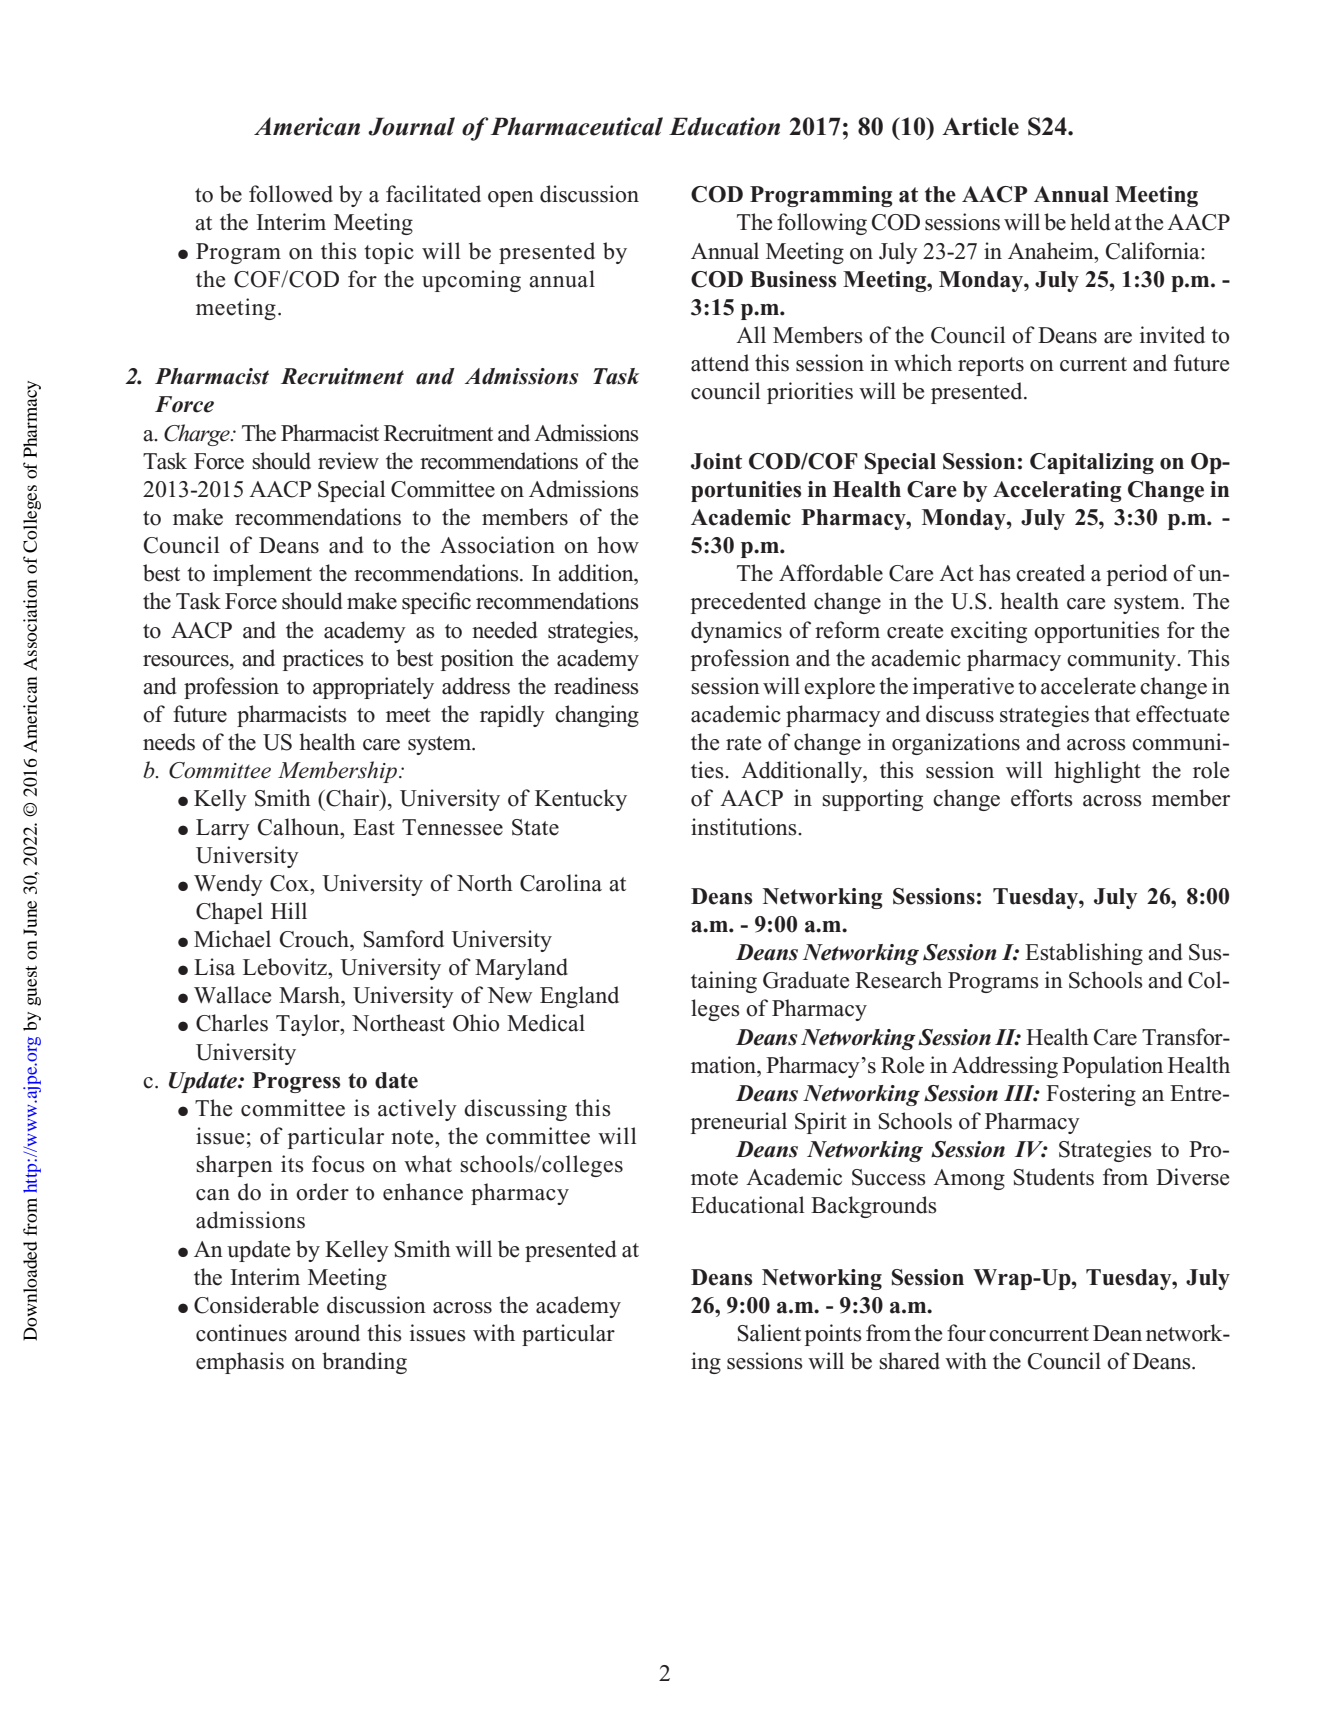 This document has height=1721, width=1330. What do you see at coordinates (597, 716) in the document?
I see `changing` at bounding box center [597, 716].
